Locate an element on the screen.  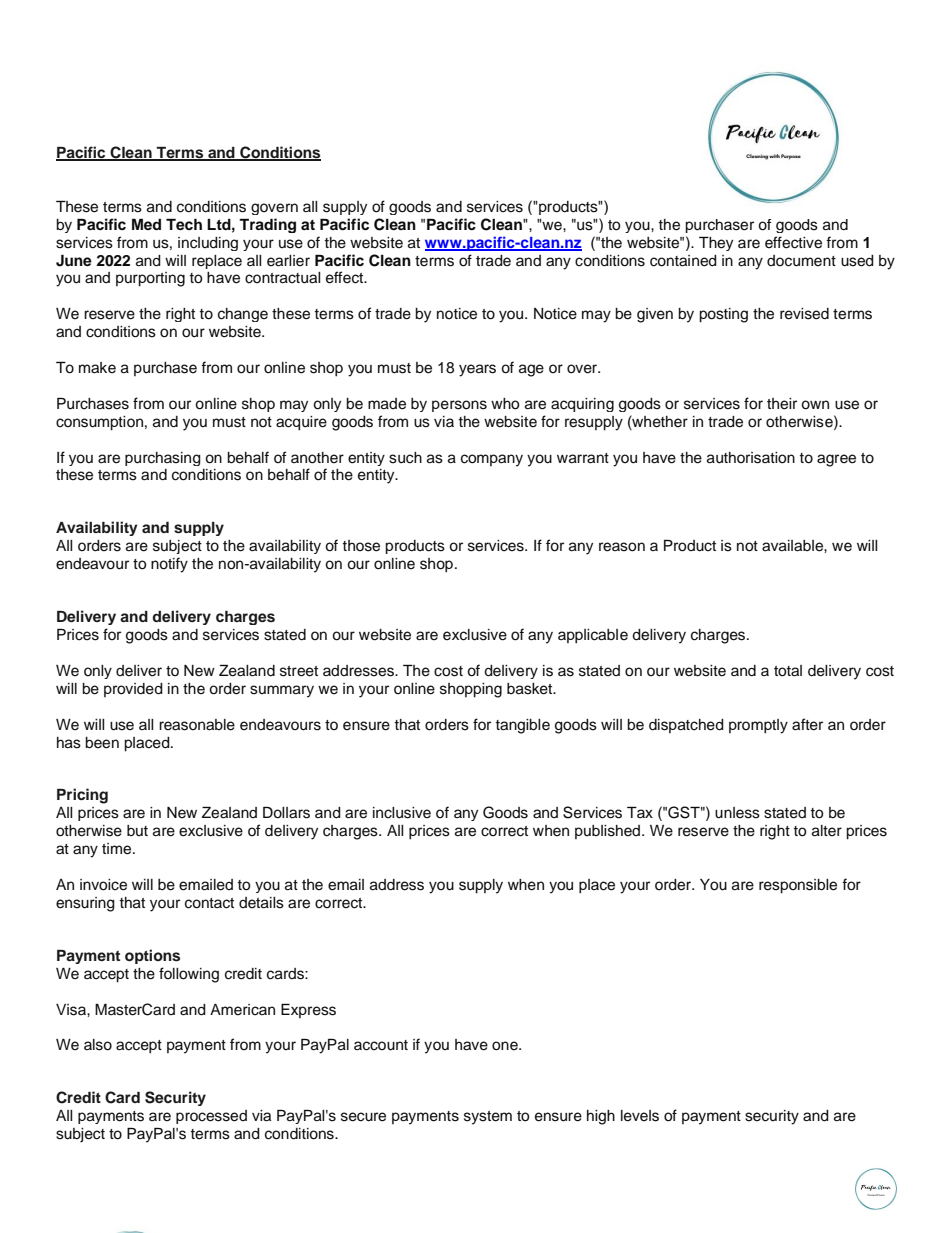
system is located at coordinates (488, 1118).
